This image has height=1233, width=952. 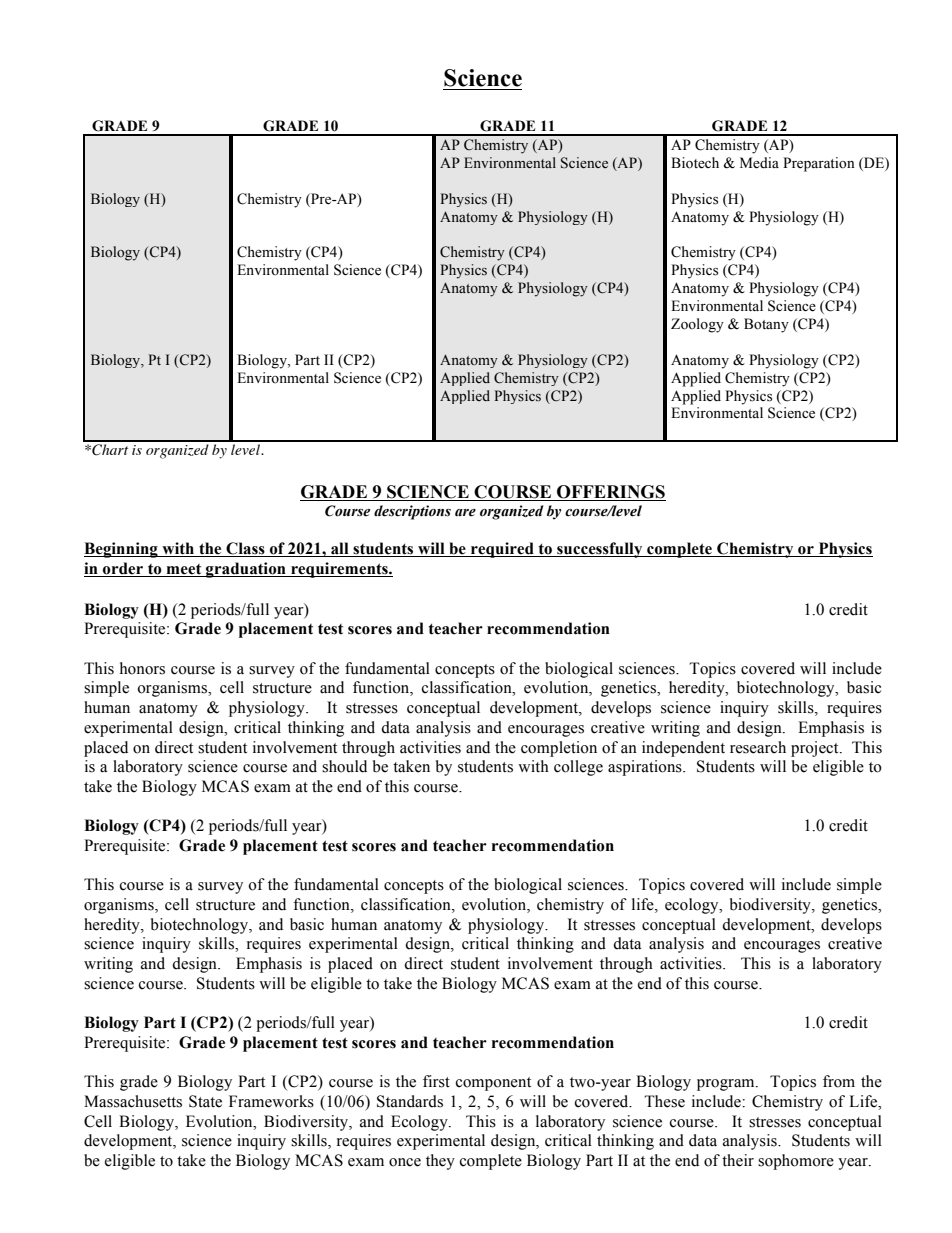 What do you see at coordinates (559, 749) in the image?
I see `completion` at bounding box center [559, 749].
